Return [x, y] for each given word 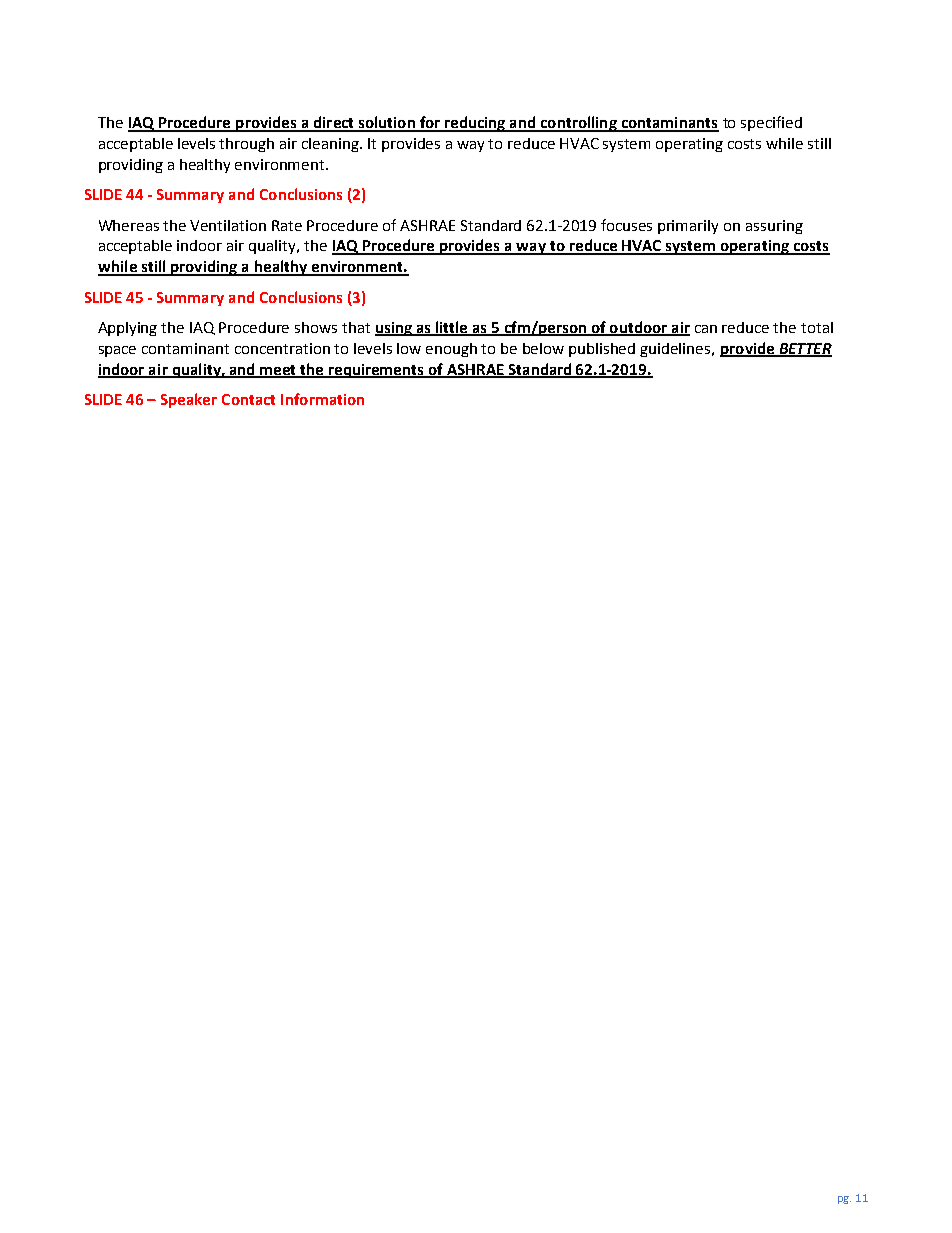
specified [771, 123]
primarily [688, 227]
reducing [475, 124]
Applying [127, 329]
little [452, 328]
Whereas [129, 225]
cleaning [332, 145]
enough [451, 350]
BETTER [804, 349]
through [246, 145]
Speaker [189, 400]
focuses [626, 225]
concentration [282, 348]
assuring [774, 227]
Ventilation [228, 225]
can [706, 329]
